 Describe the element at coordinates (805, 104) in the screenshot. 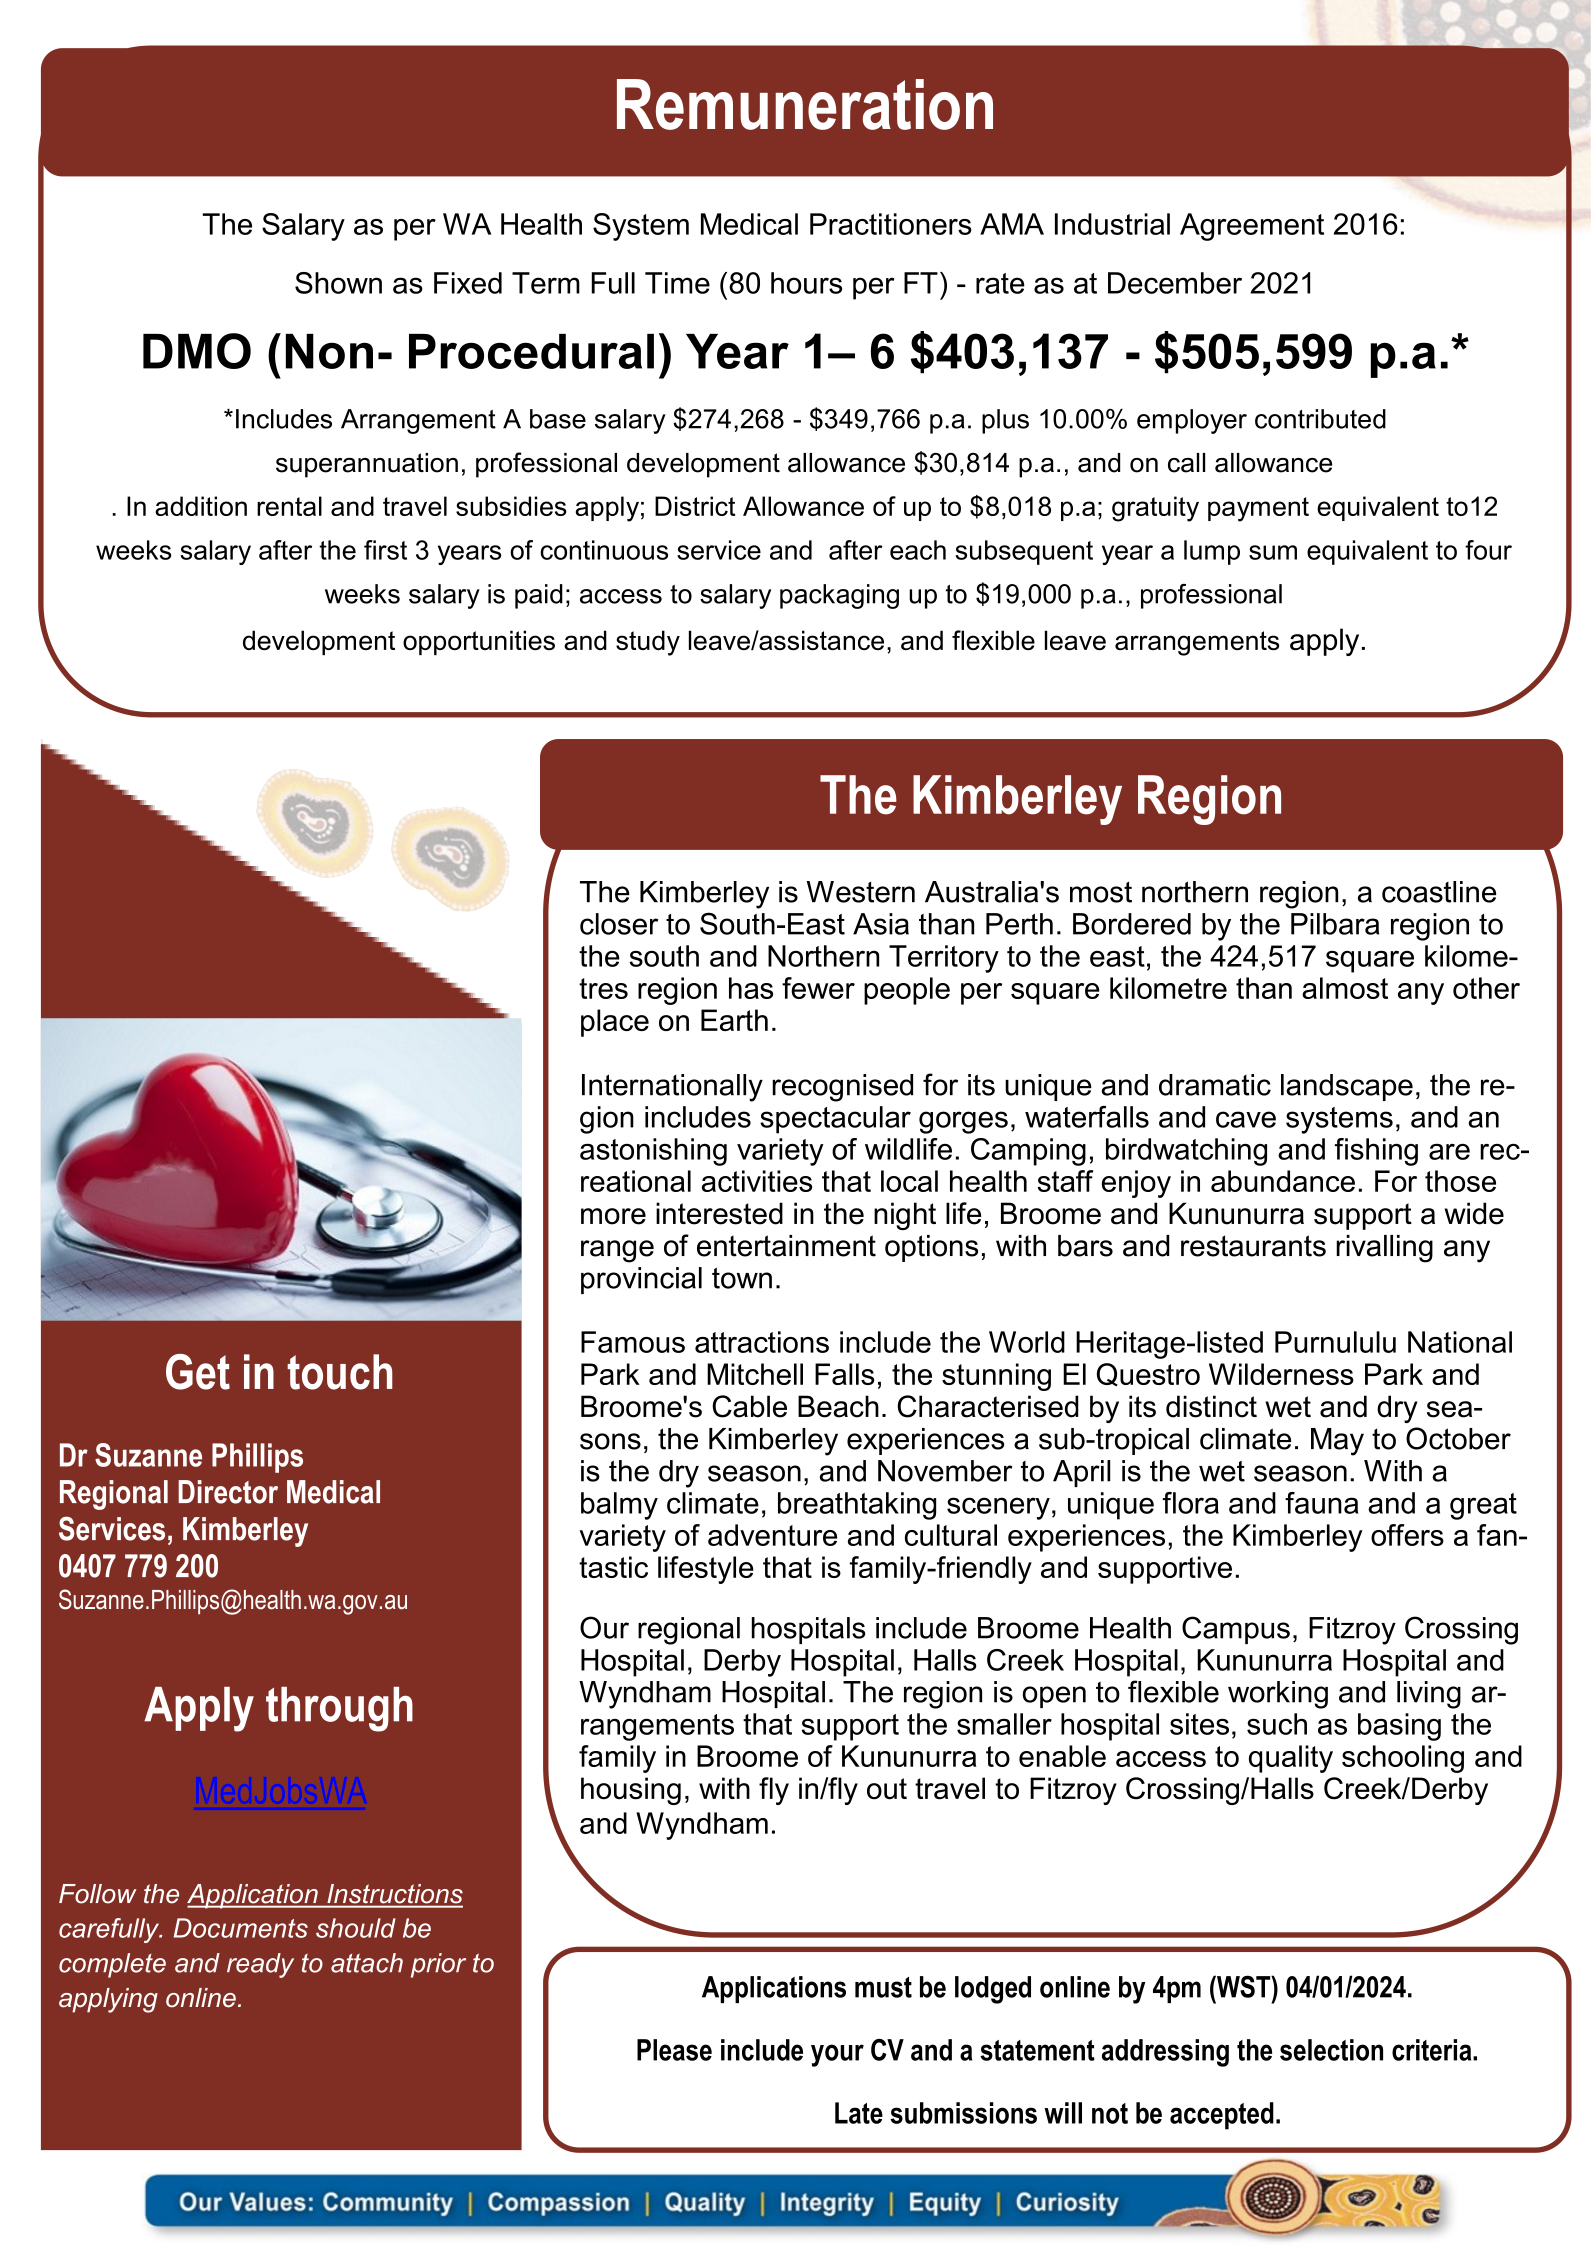

I see `Remuneration` at that location.
